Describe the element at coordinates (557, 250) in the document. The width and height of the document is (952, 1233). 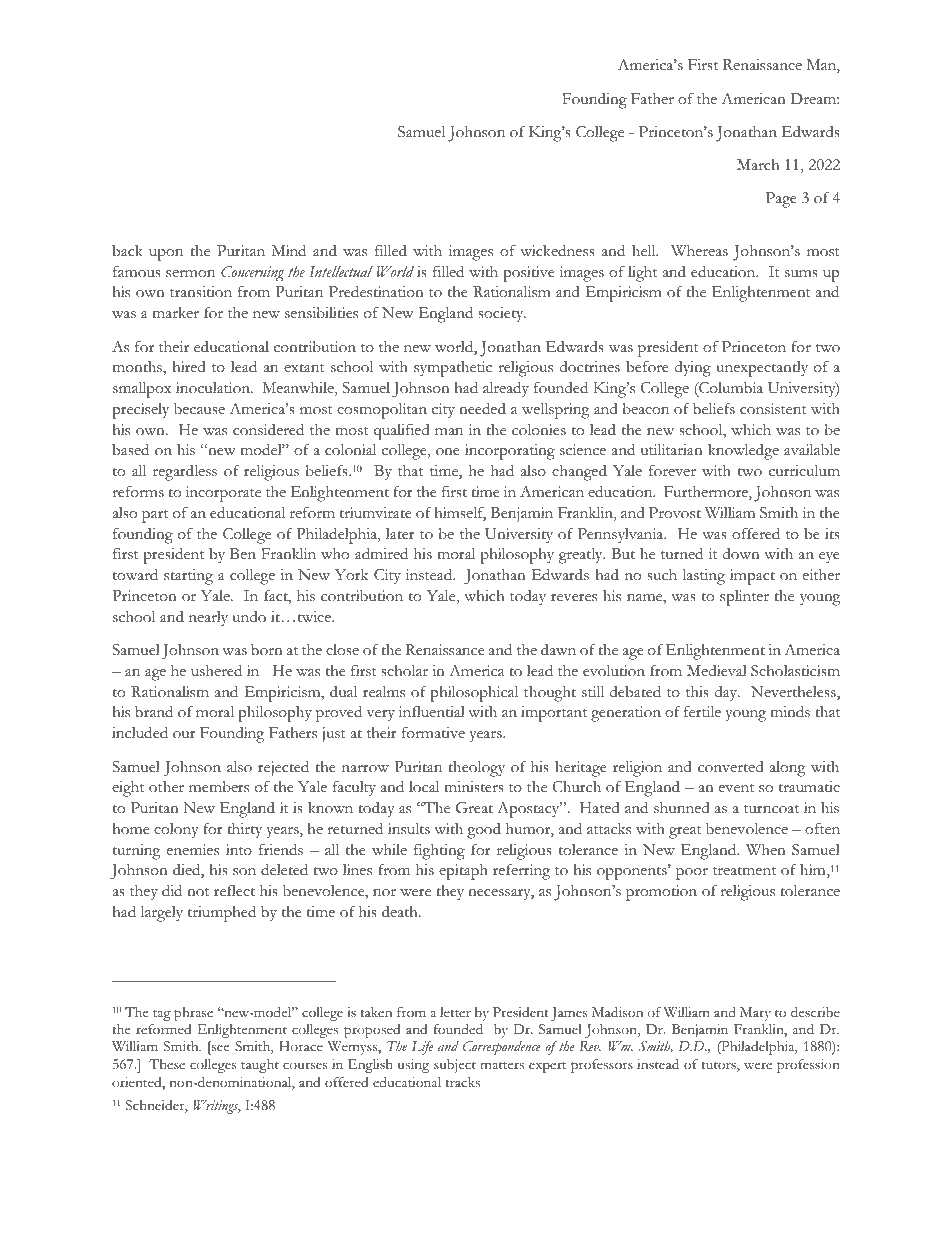
I see `wickedness` at that location.
